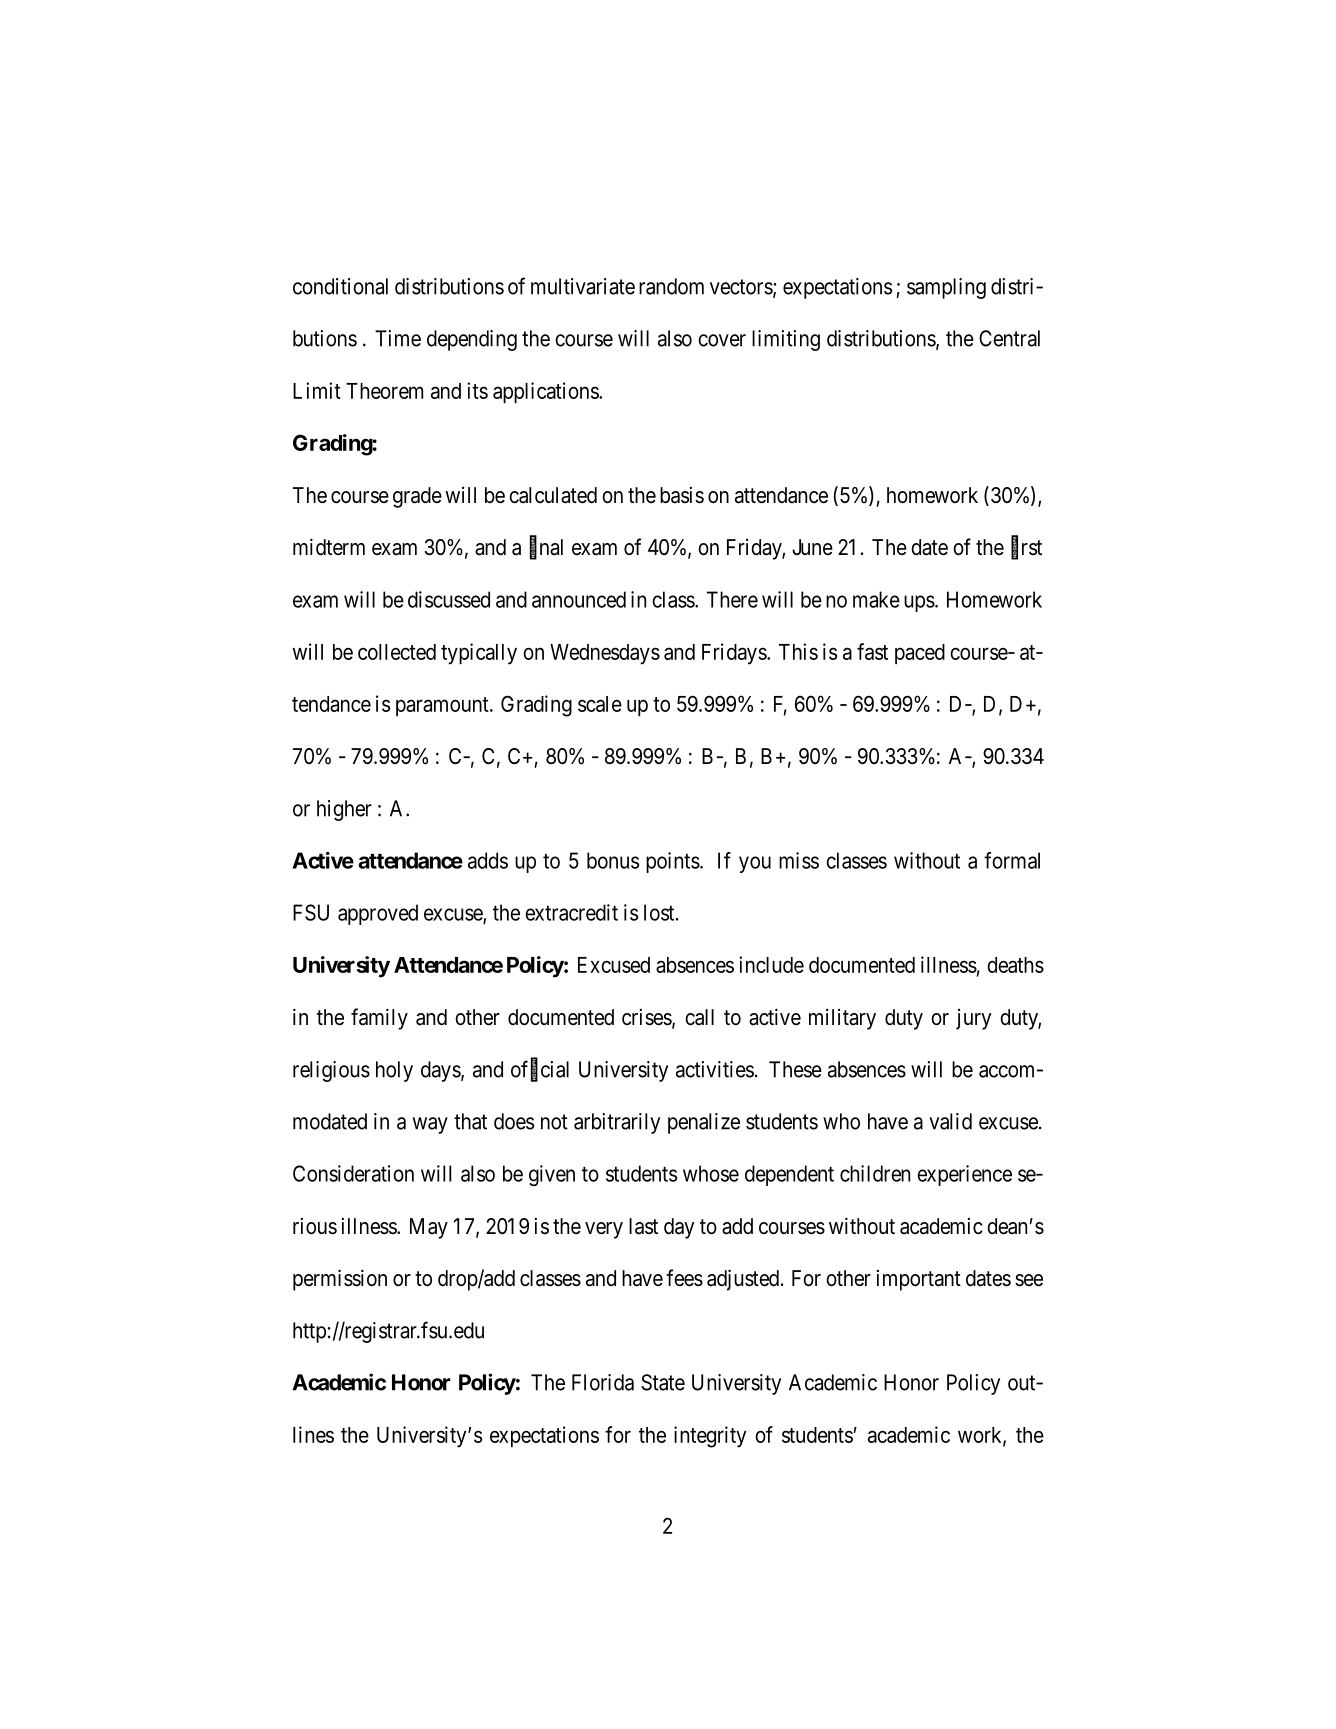 This screenshot has width=1336, height=1729. What do you see at coordinates (964, 1175) in the screenshot?
I see `experience` at bounding box center [964, 1175].
